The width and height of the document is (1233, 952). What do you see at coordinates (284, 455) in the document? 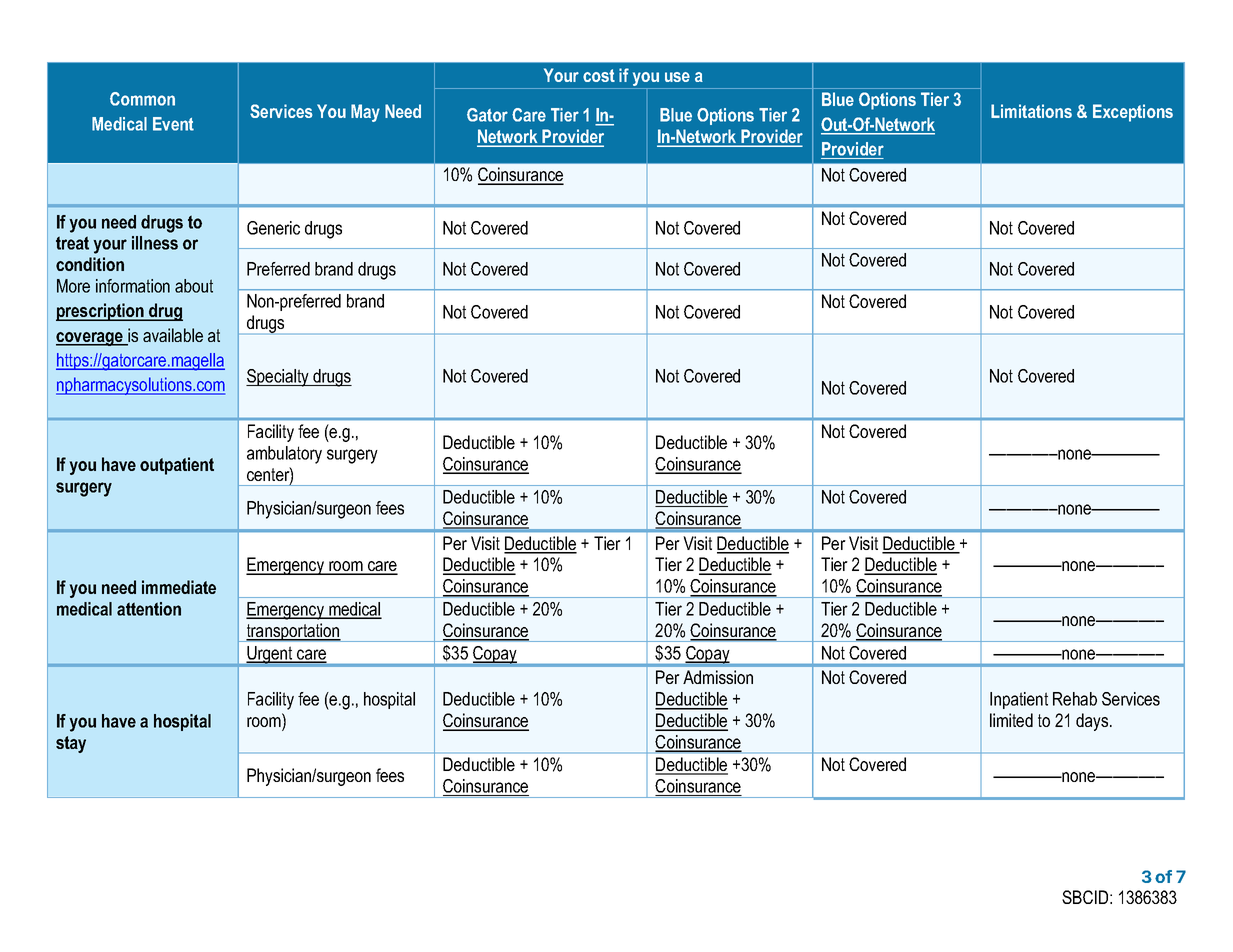
I see `ambulatory` at bounding box center [284, 455].
